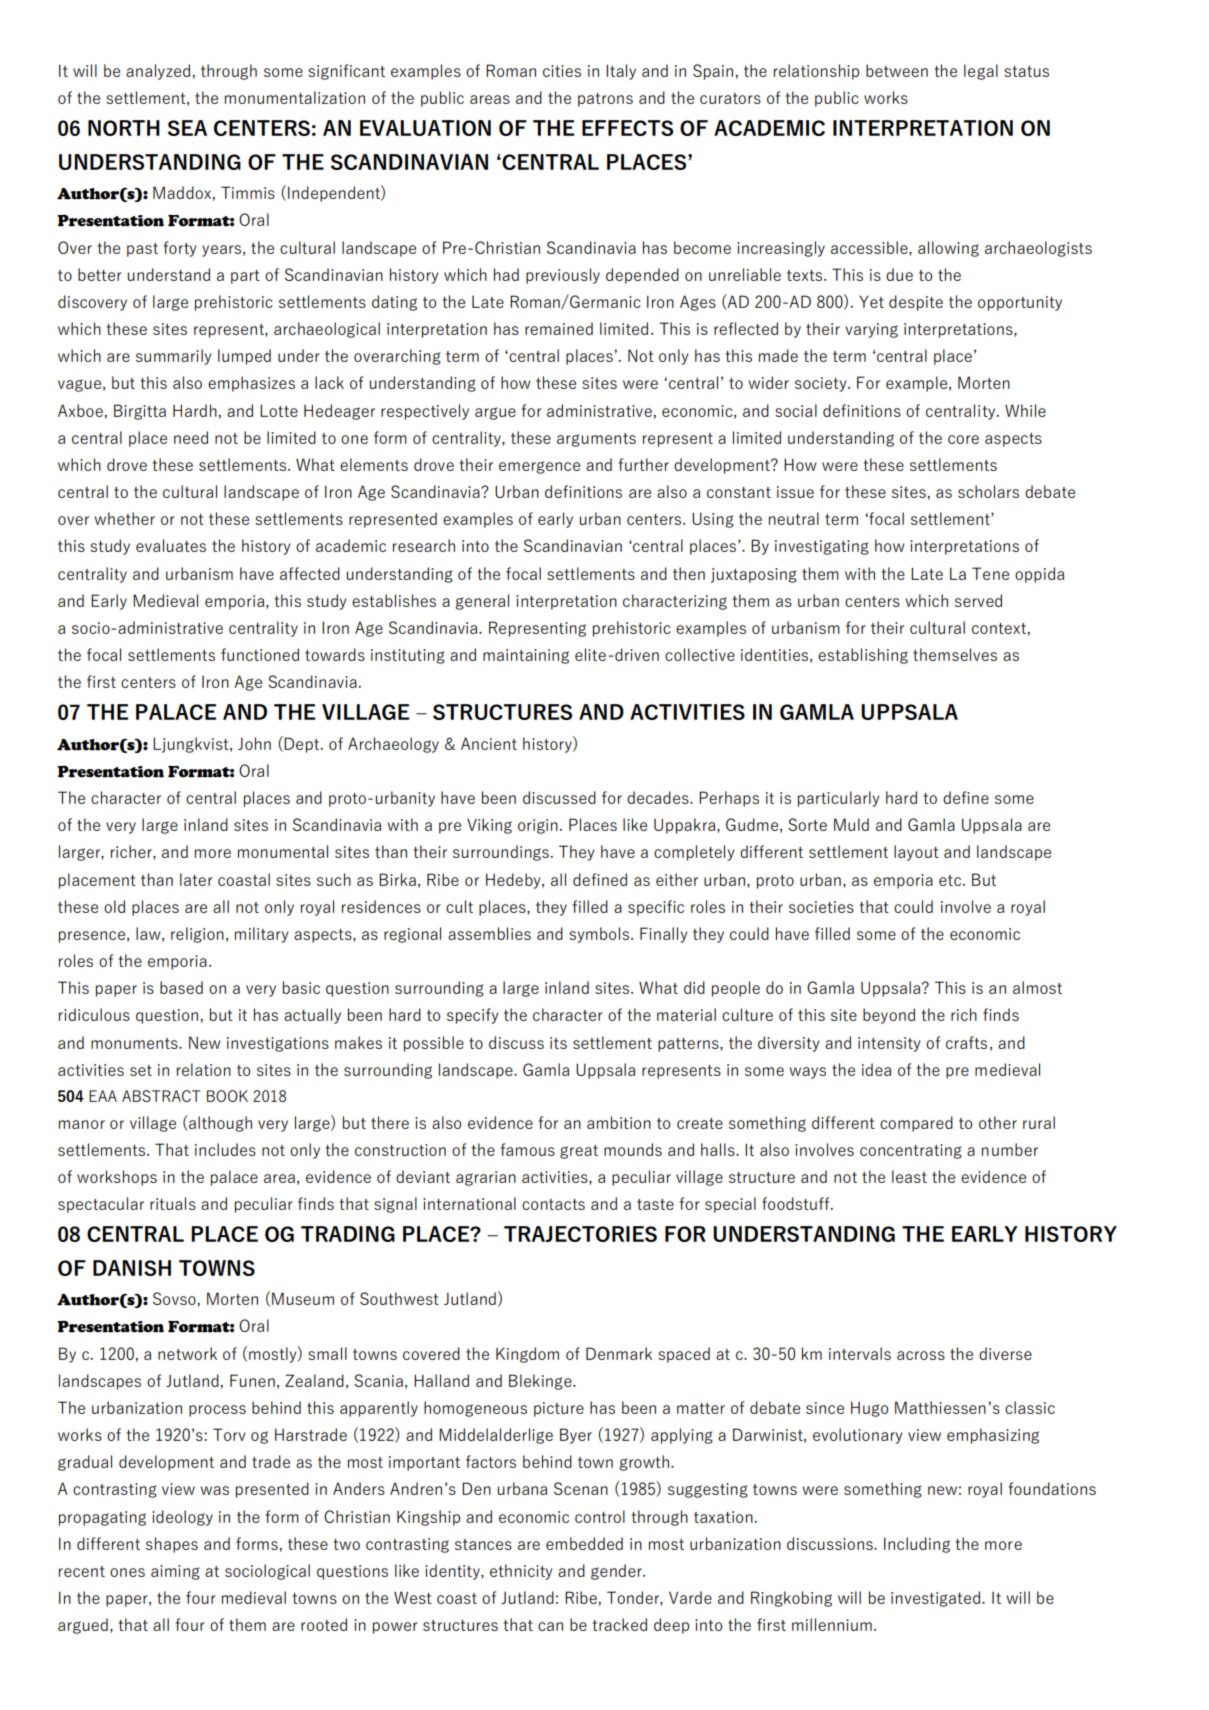 The height and width of the screenshot is (1710, 1209). What do you see at coordinates (158, 72) in the screenshot?
I see `analyzed` at bounding box center [158, 72].
